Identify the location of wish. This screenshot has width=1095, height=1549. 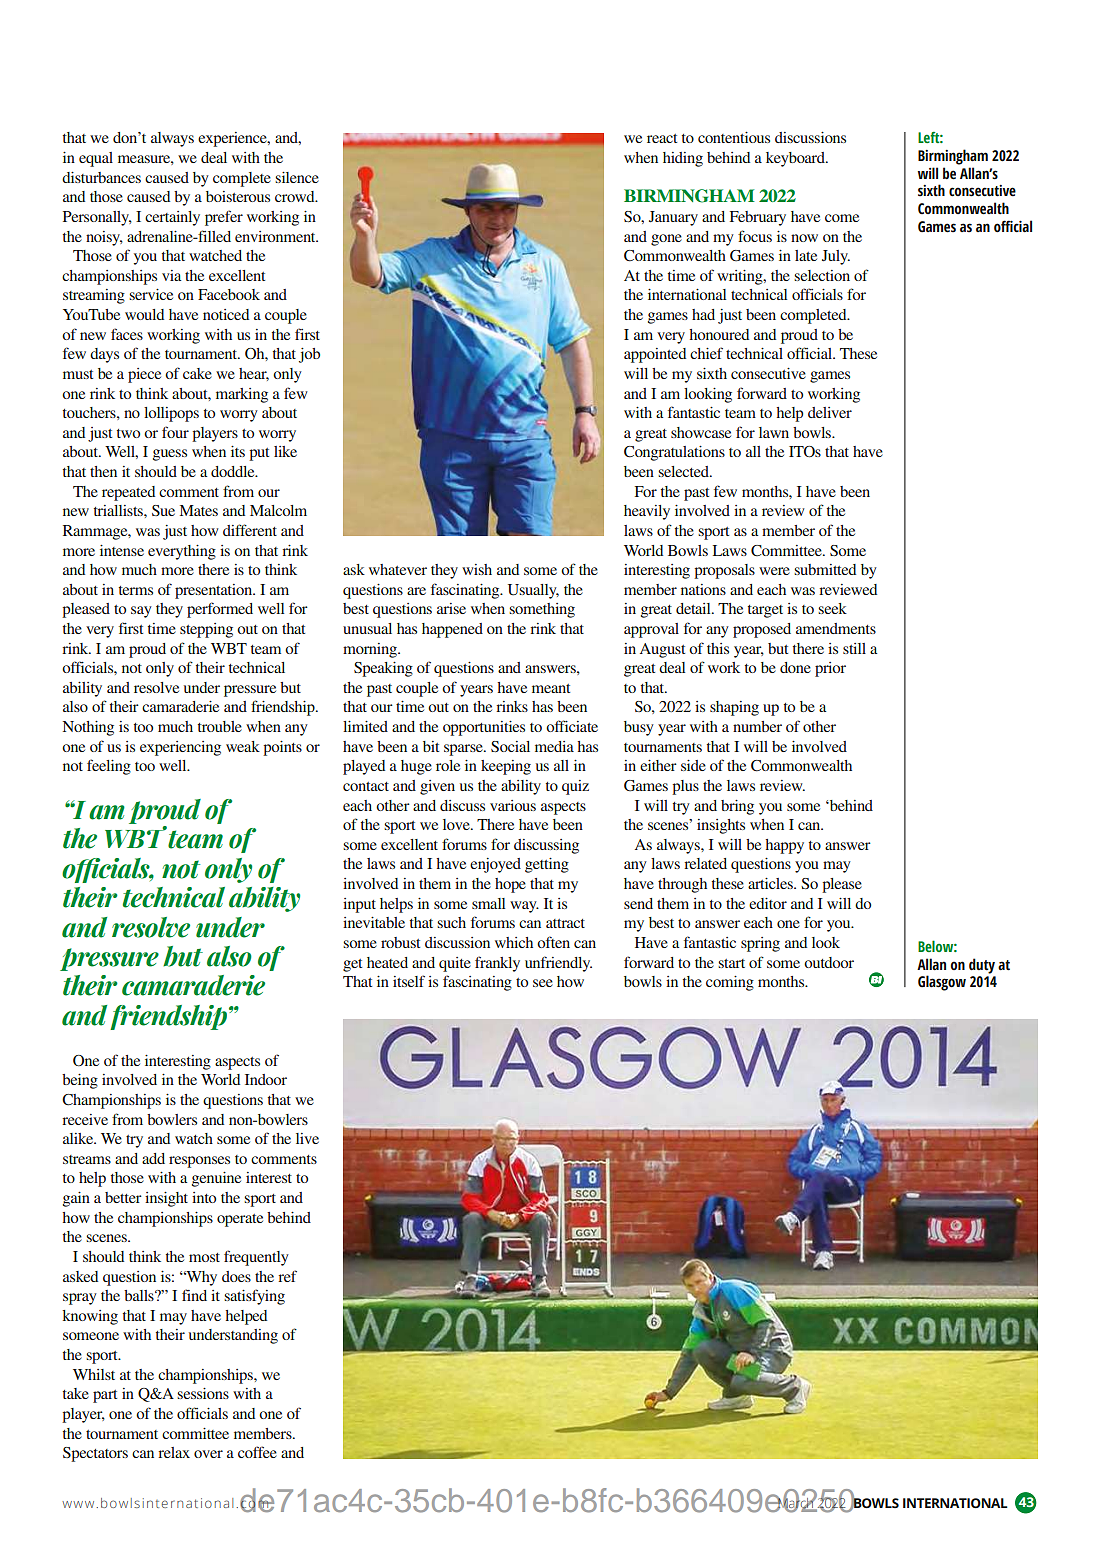
(477, 569).
